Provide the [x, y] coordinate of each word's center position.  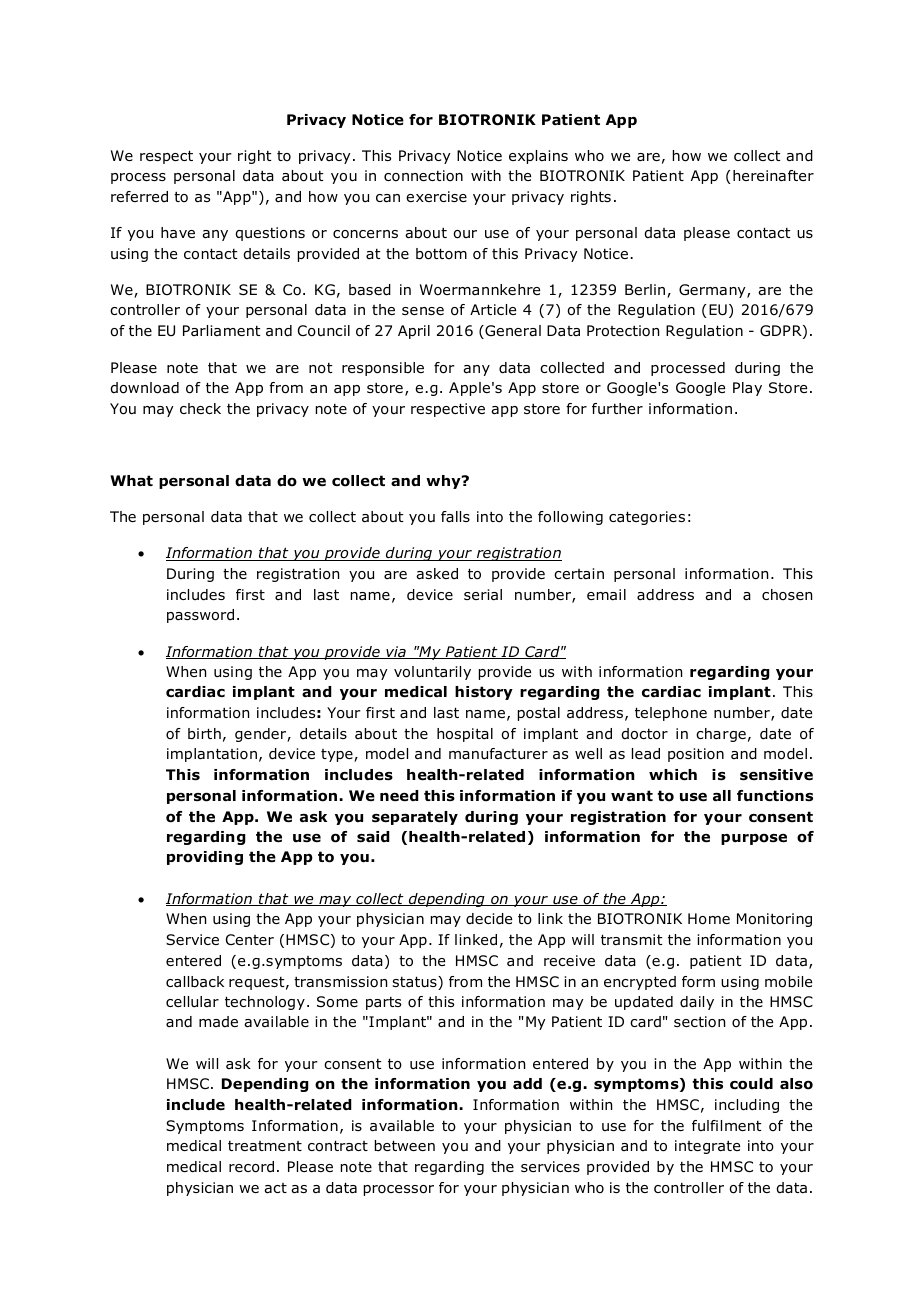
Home [709, 919]
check [200, 408]
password [200, 616]
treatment [265, 1146]
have [178, 233]
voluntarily [432, 673]
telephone [671, 714]
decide [489, 919]
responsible [383, 369]
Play [747, 389]
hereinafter [773, 176]
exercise [436, 196]
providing [205, 858]
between [405, 1146]
